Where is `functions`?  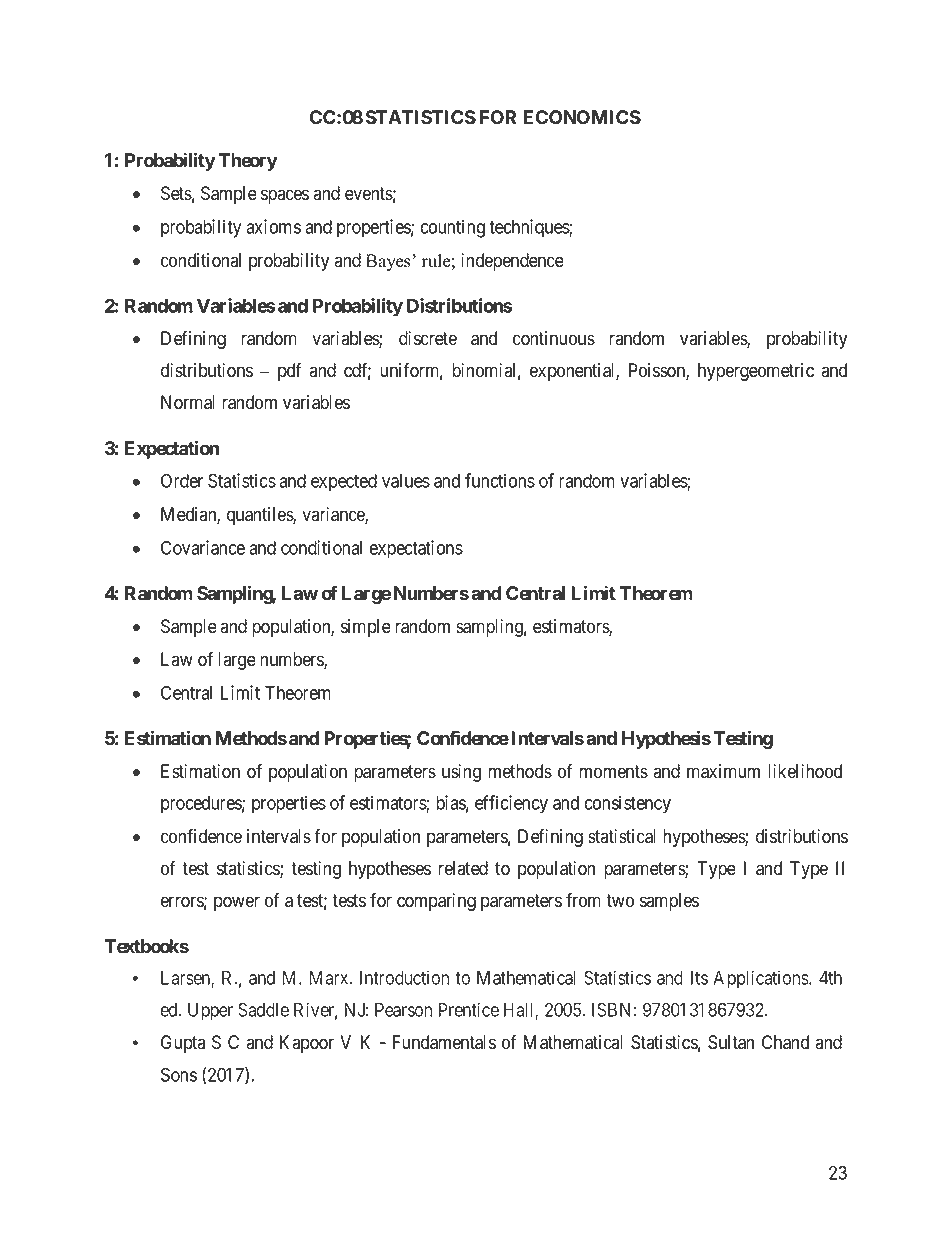 functions is located at coordinates (500, 480).
